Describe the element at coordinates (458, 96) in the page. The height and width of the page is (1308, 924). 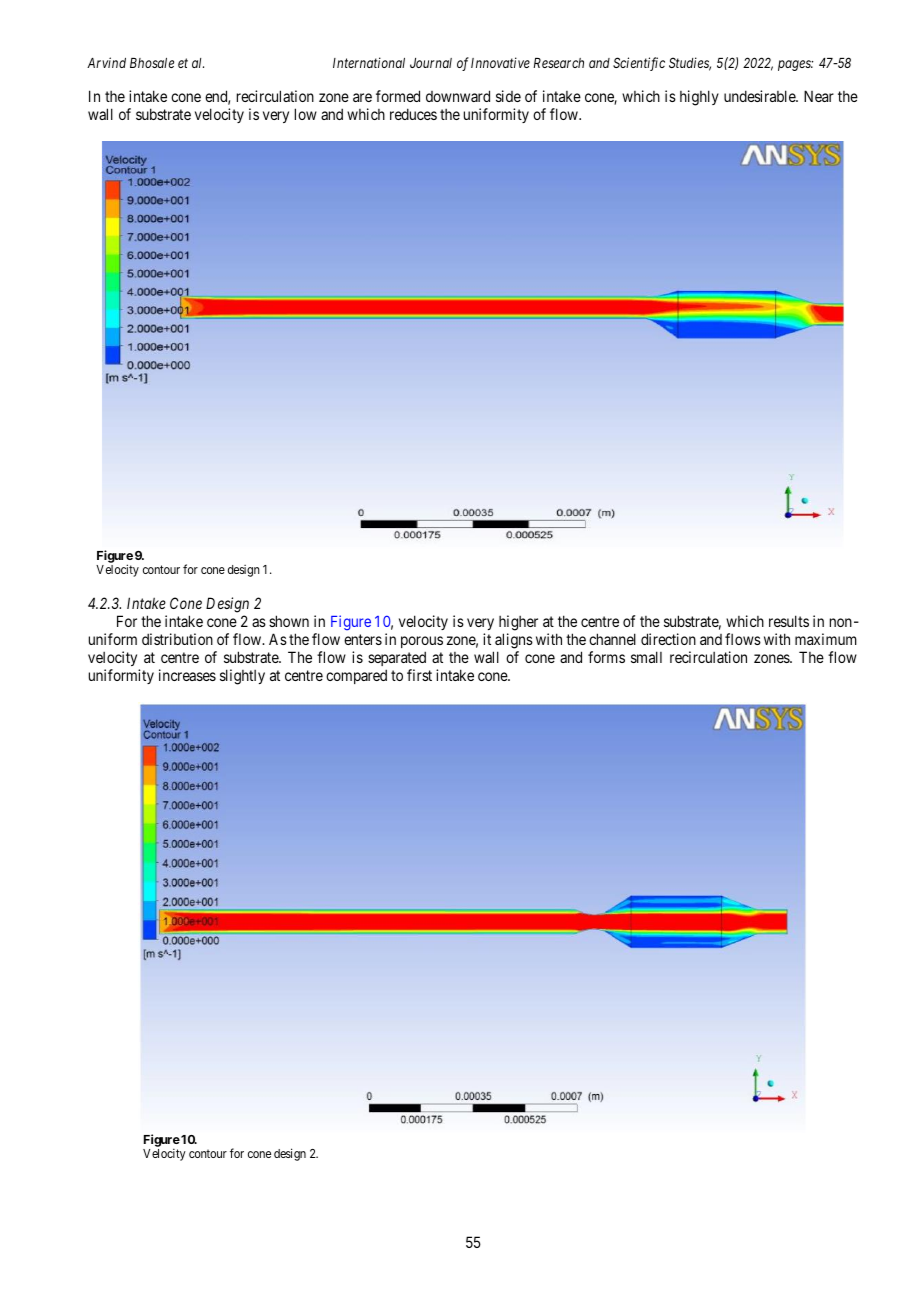
I see `downward` at that location.
